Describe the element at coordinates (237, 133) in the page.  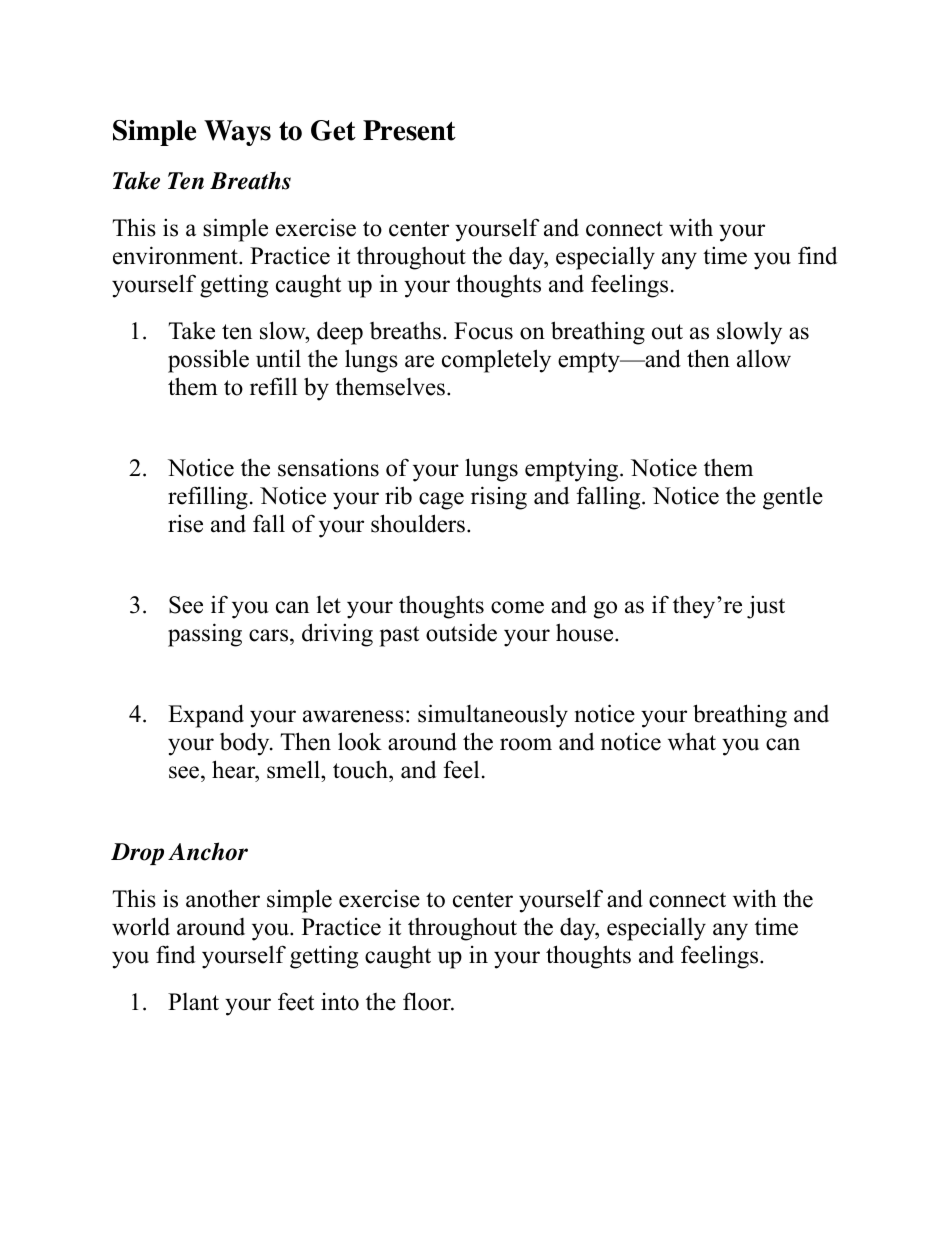
I see `Ways` at that location.
